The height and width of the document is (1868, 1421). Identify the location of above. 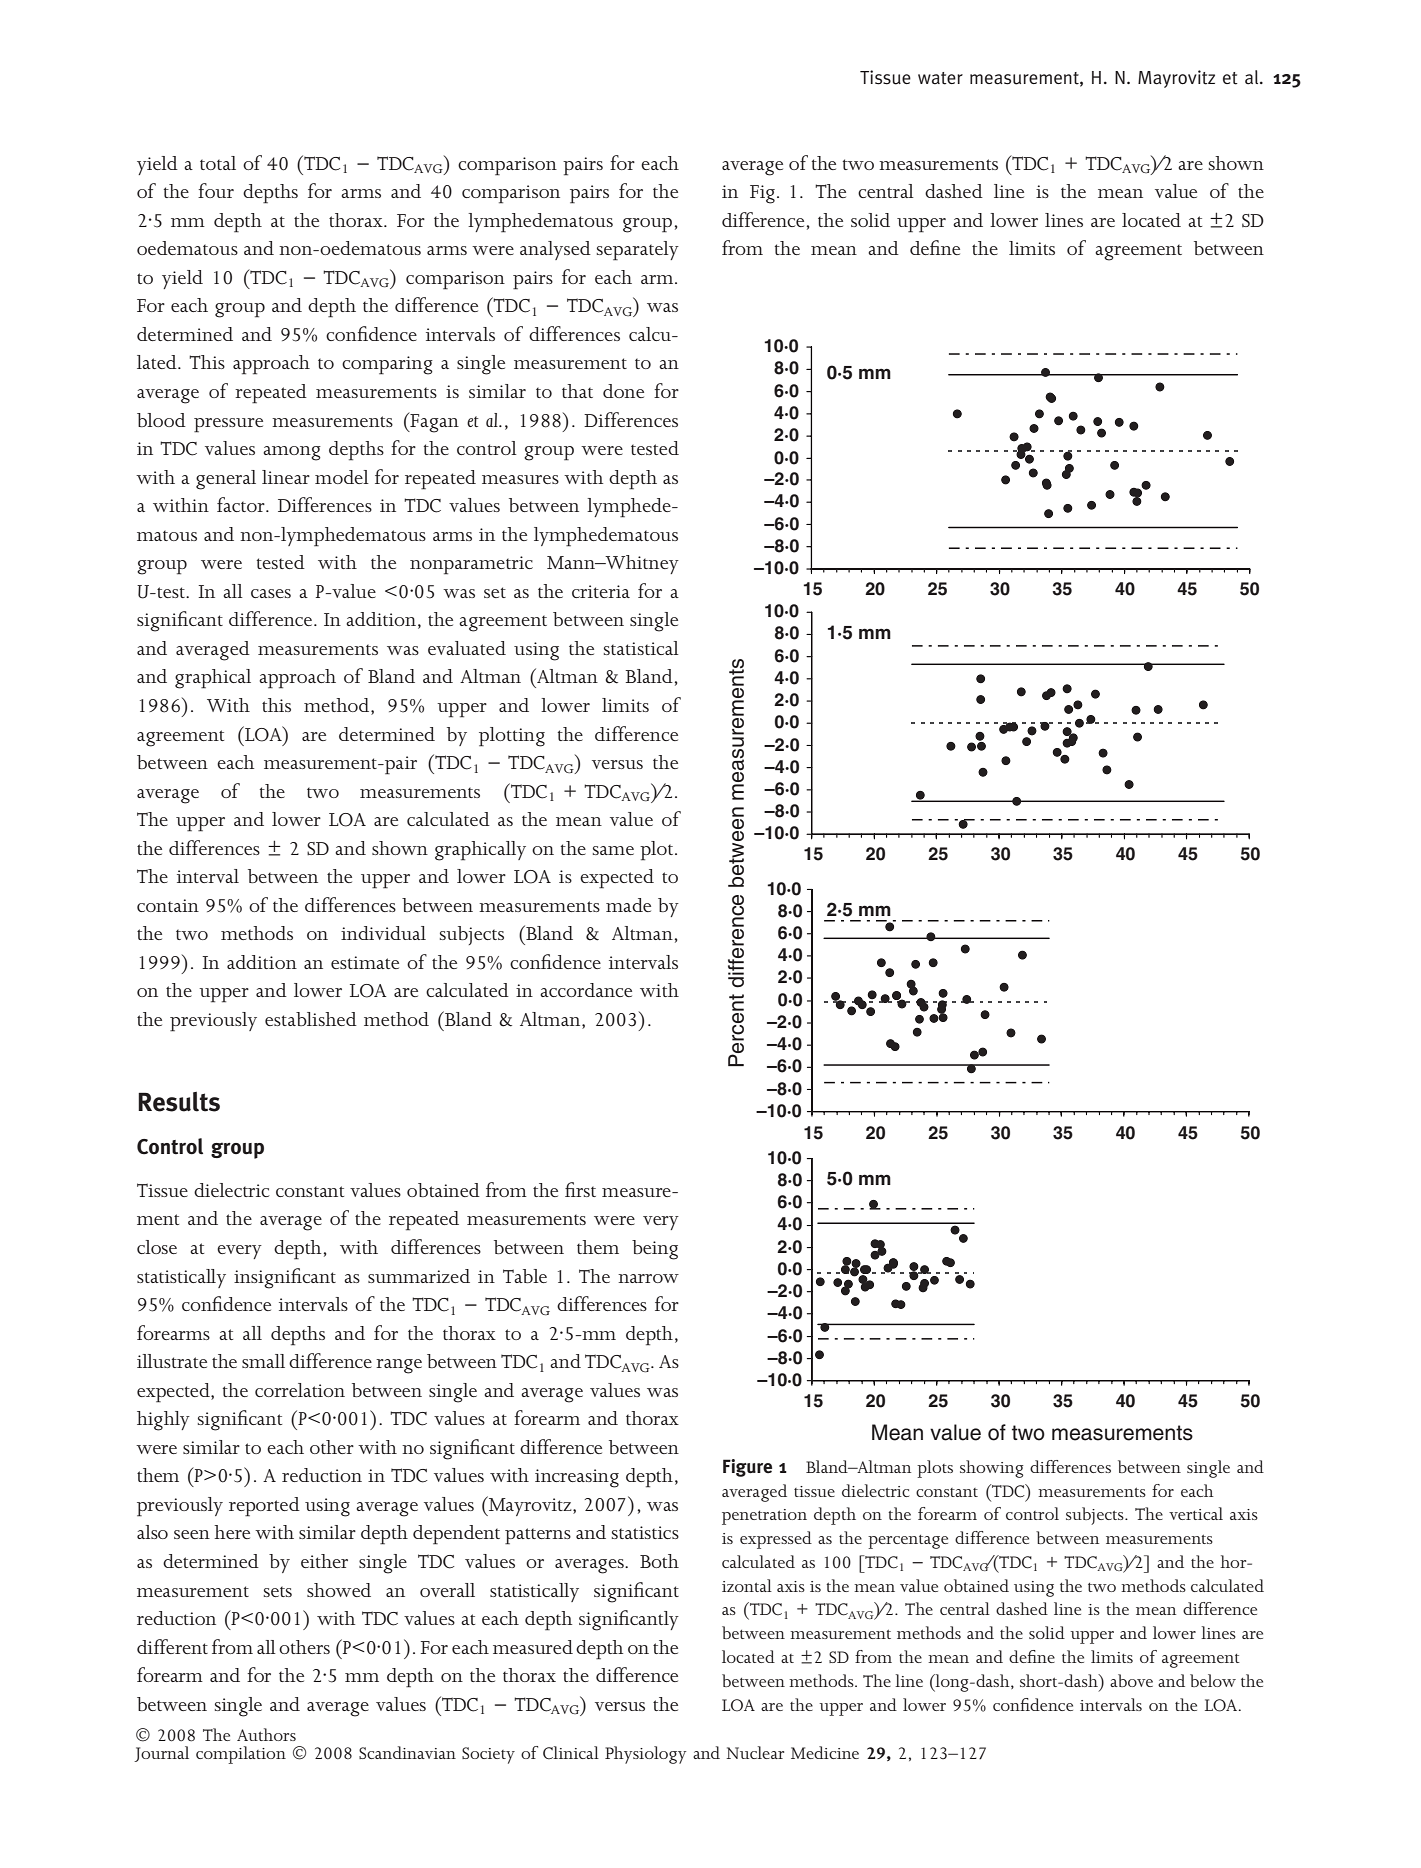
(1131, 1680).
